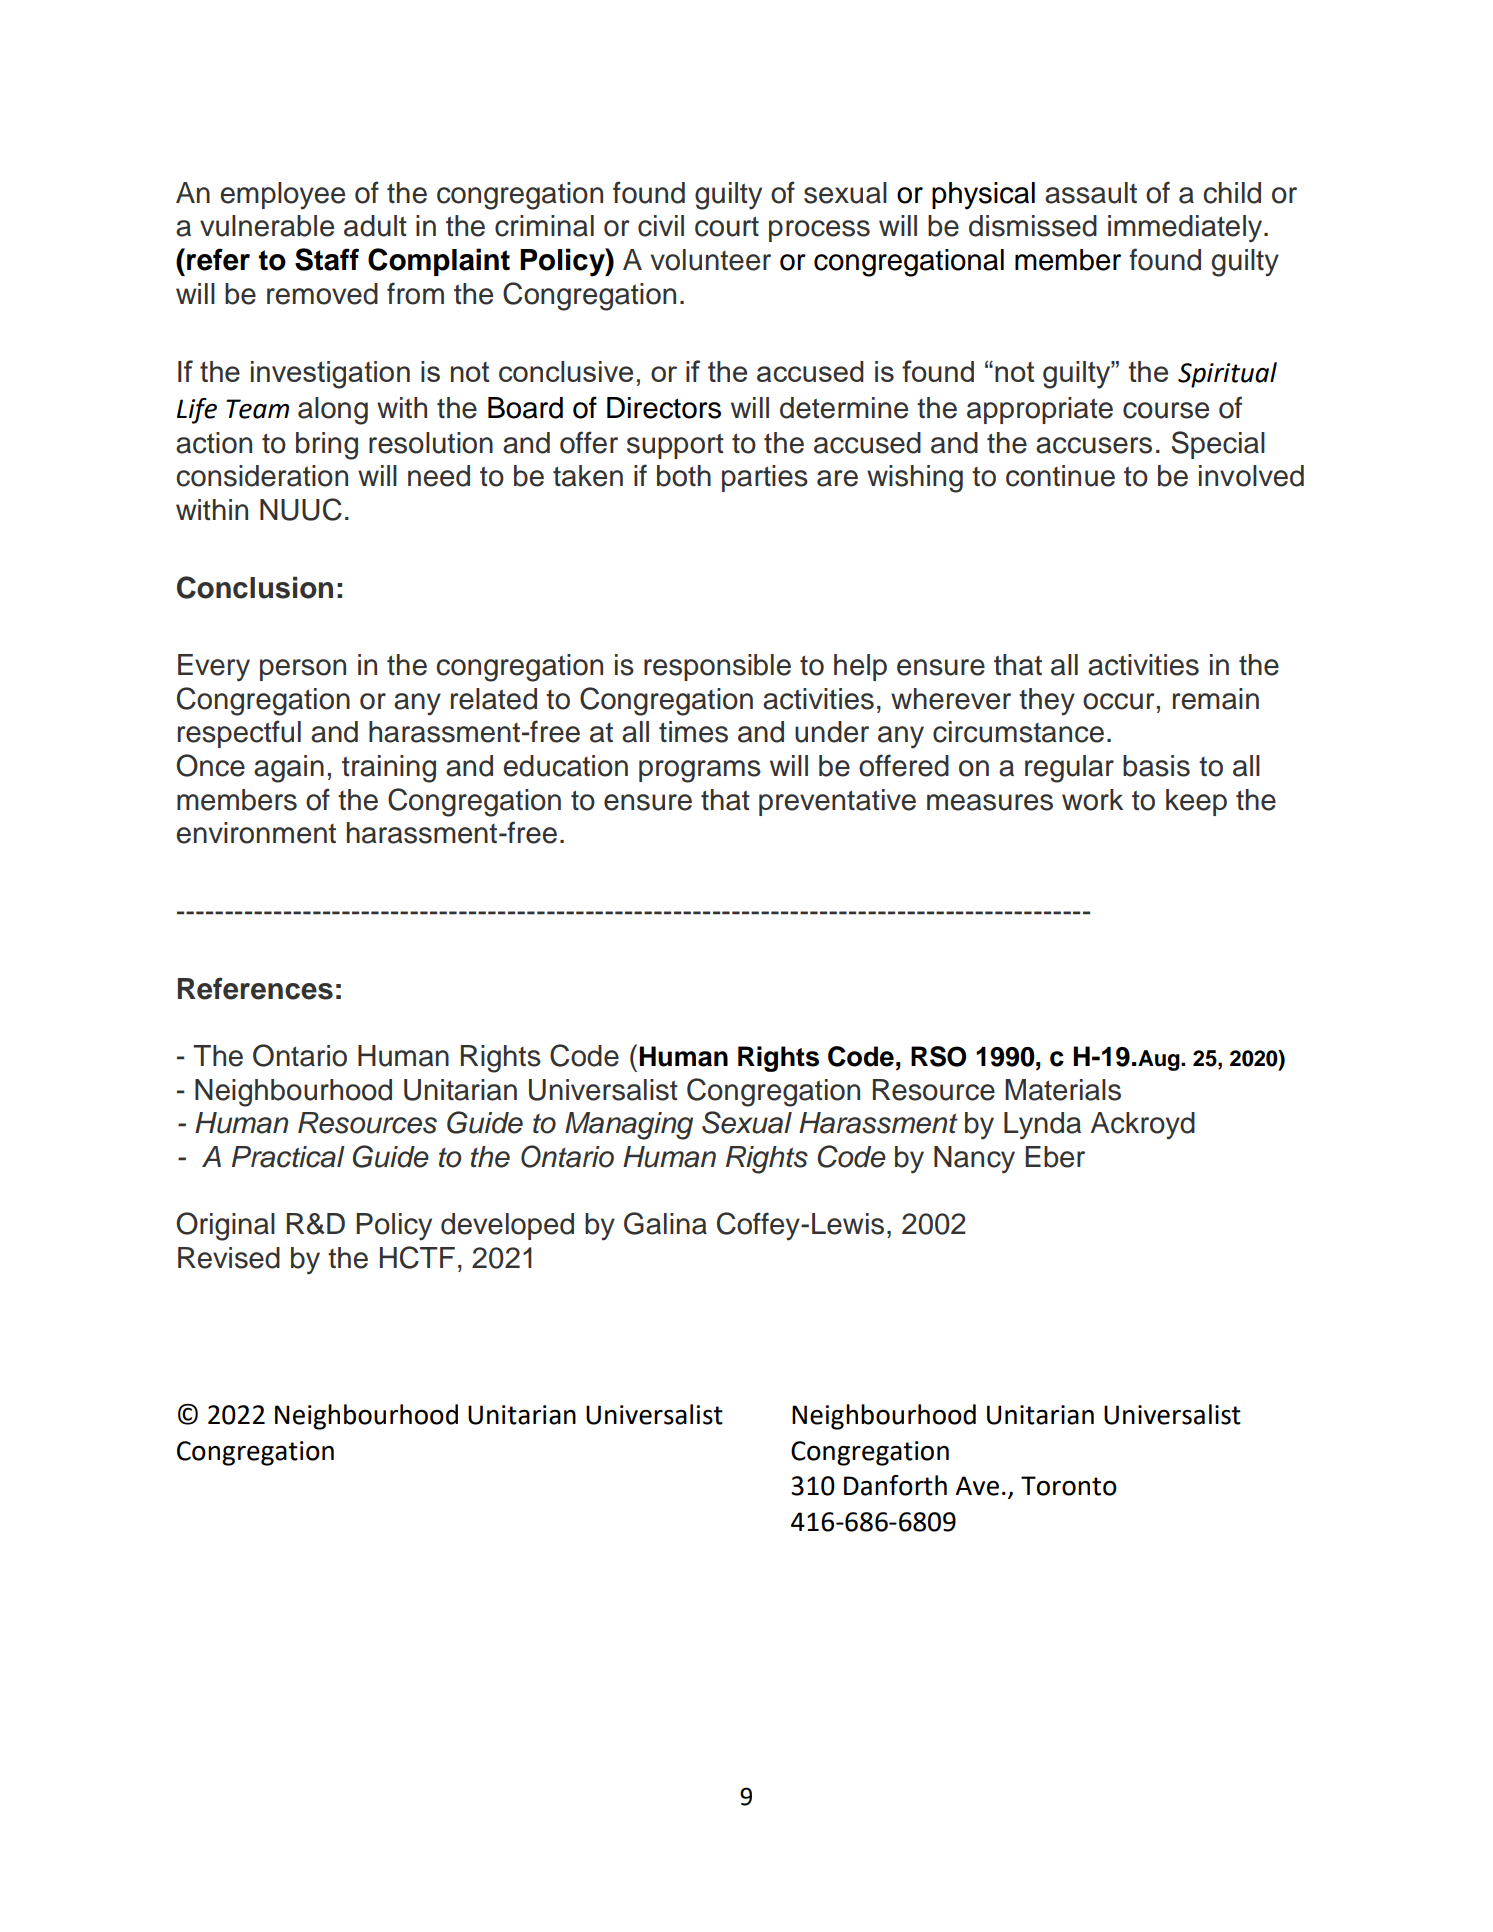  I want to click on immediately, so click(1186, 229).
